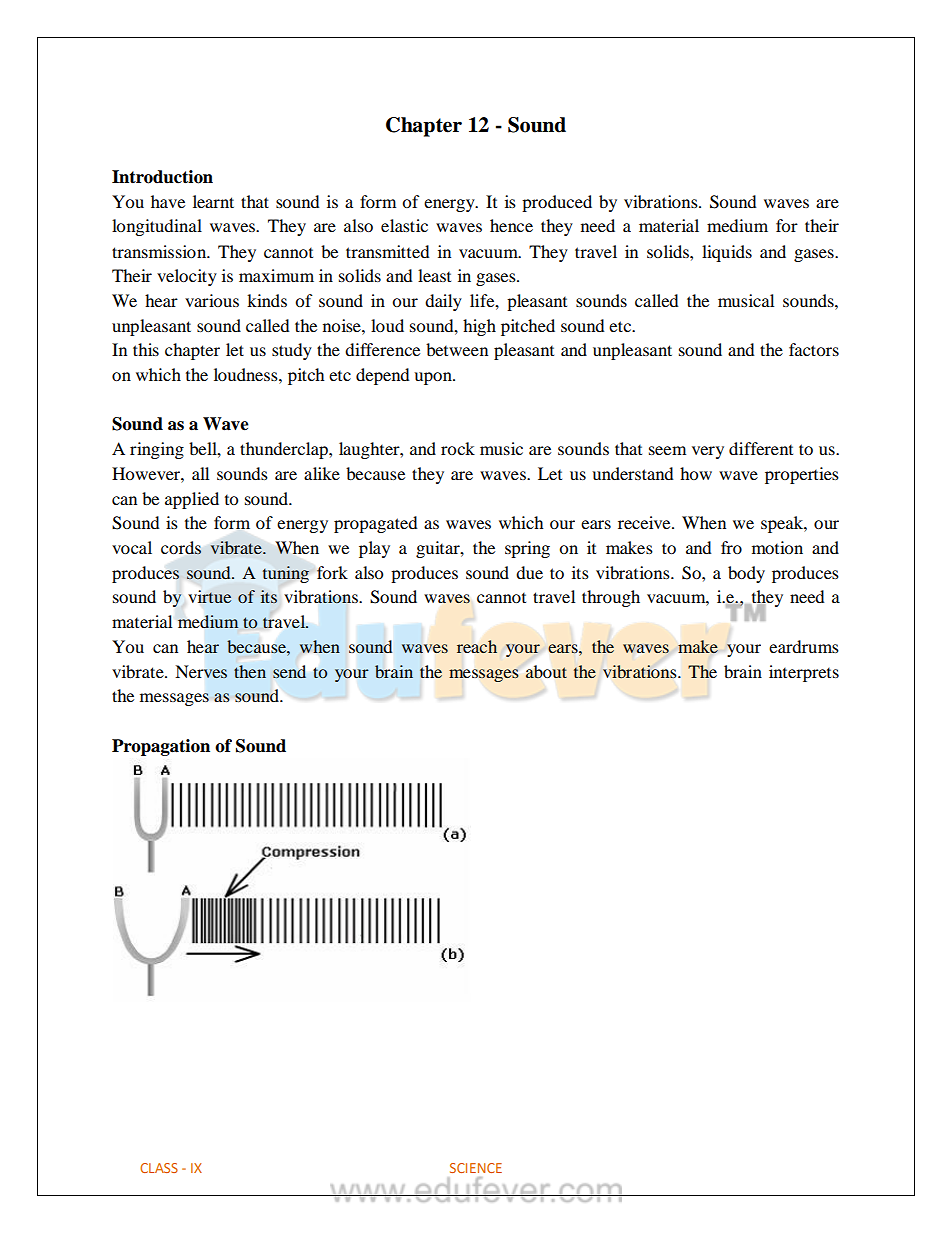 Image resolution: width=952 pixels, height=1233 pixels. I want to click on liquids, so click(727, 253).
